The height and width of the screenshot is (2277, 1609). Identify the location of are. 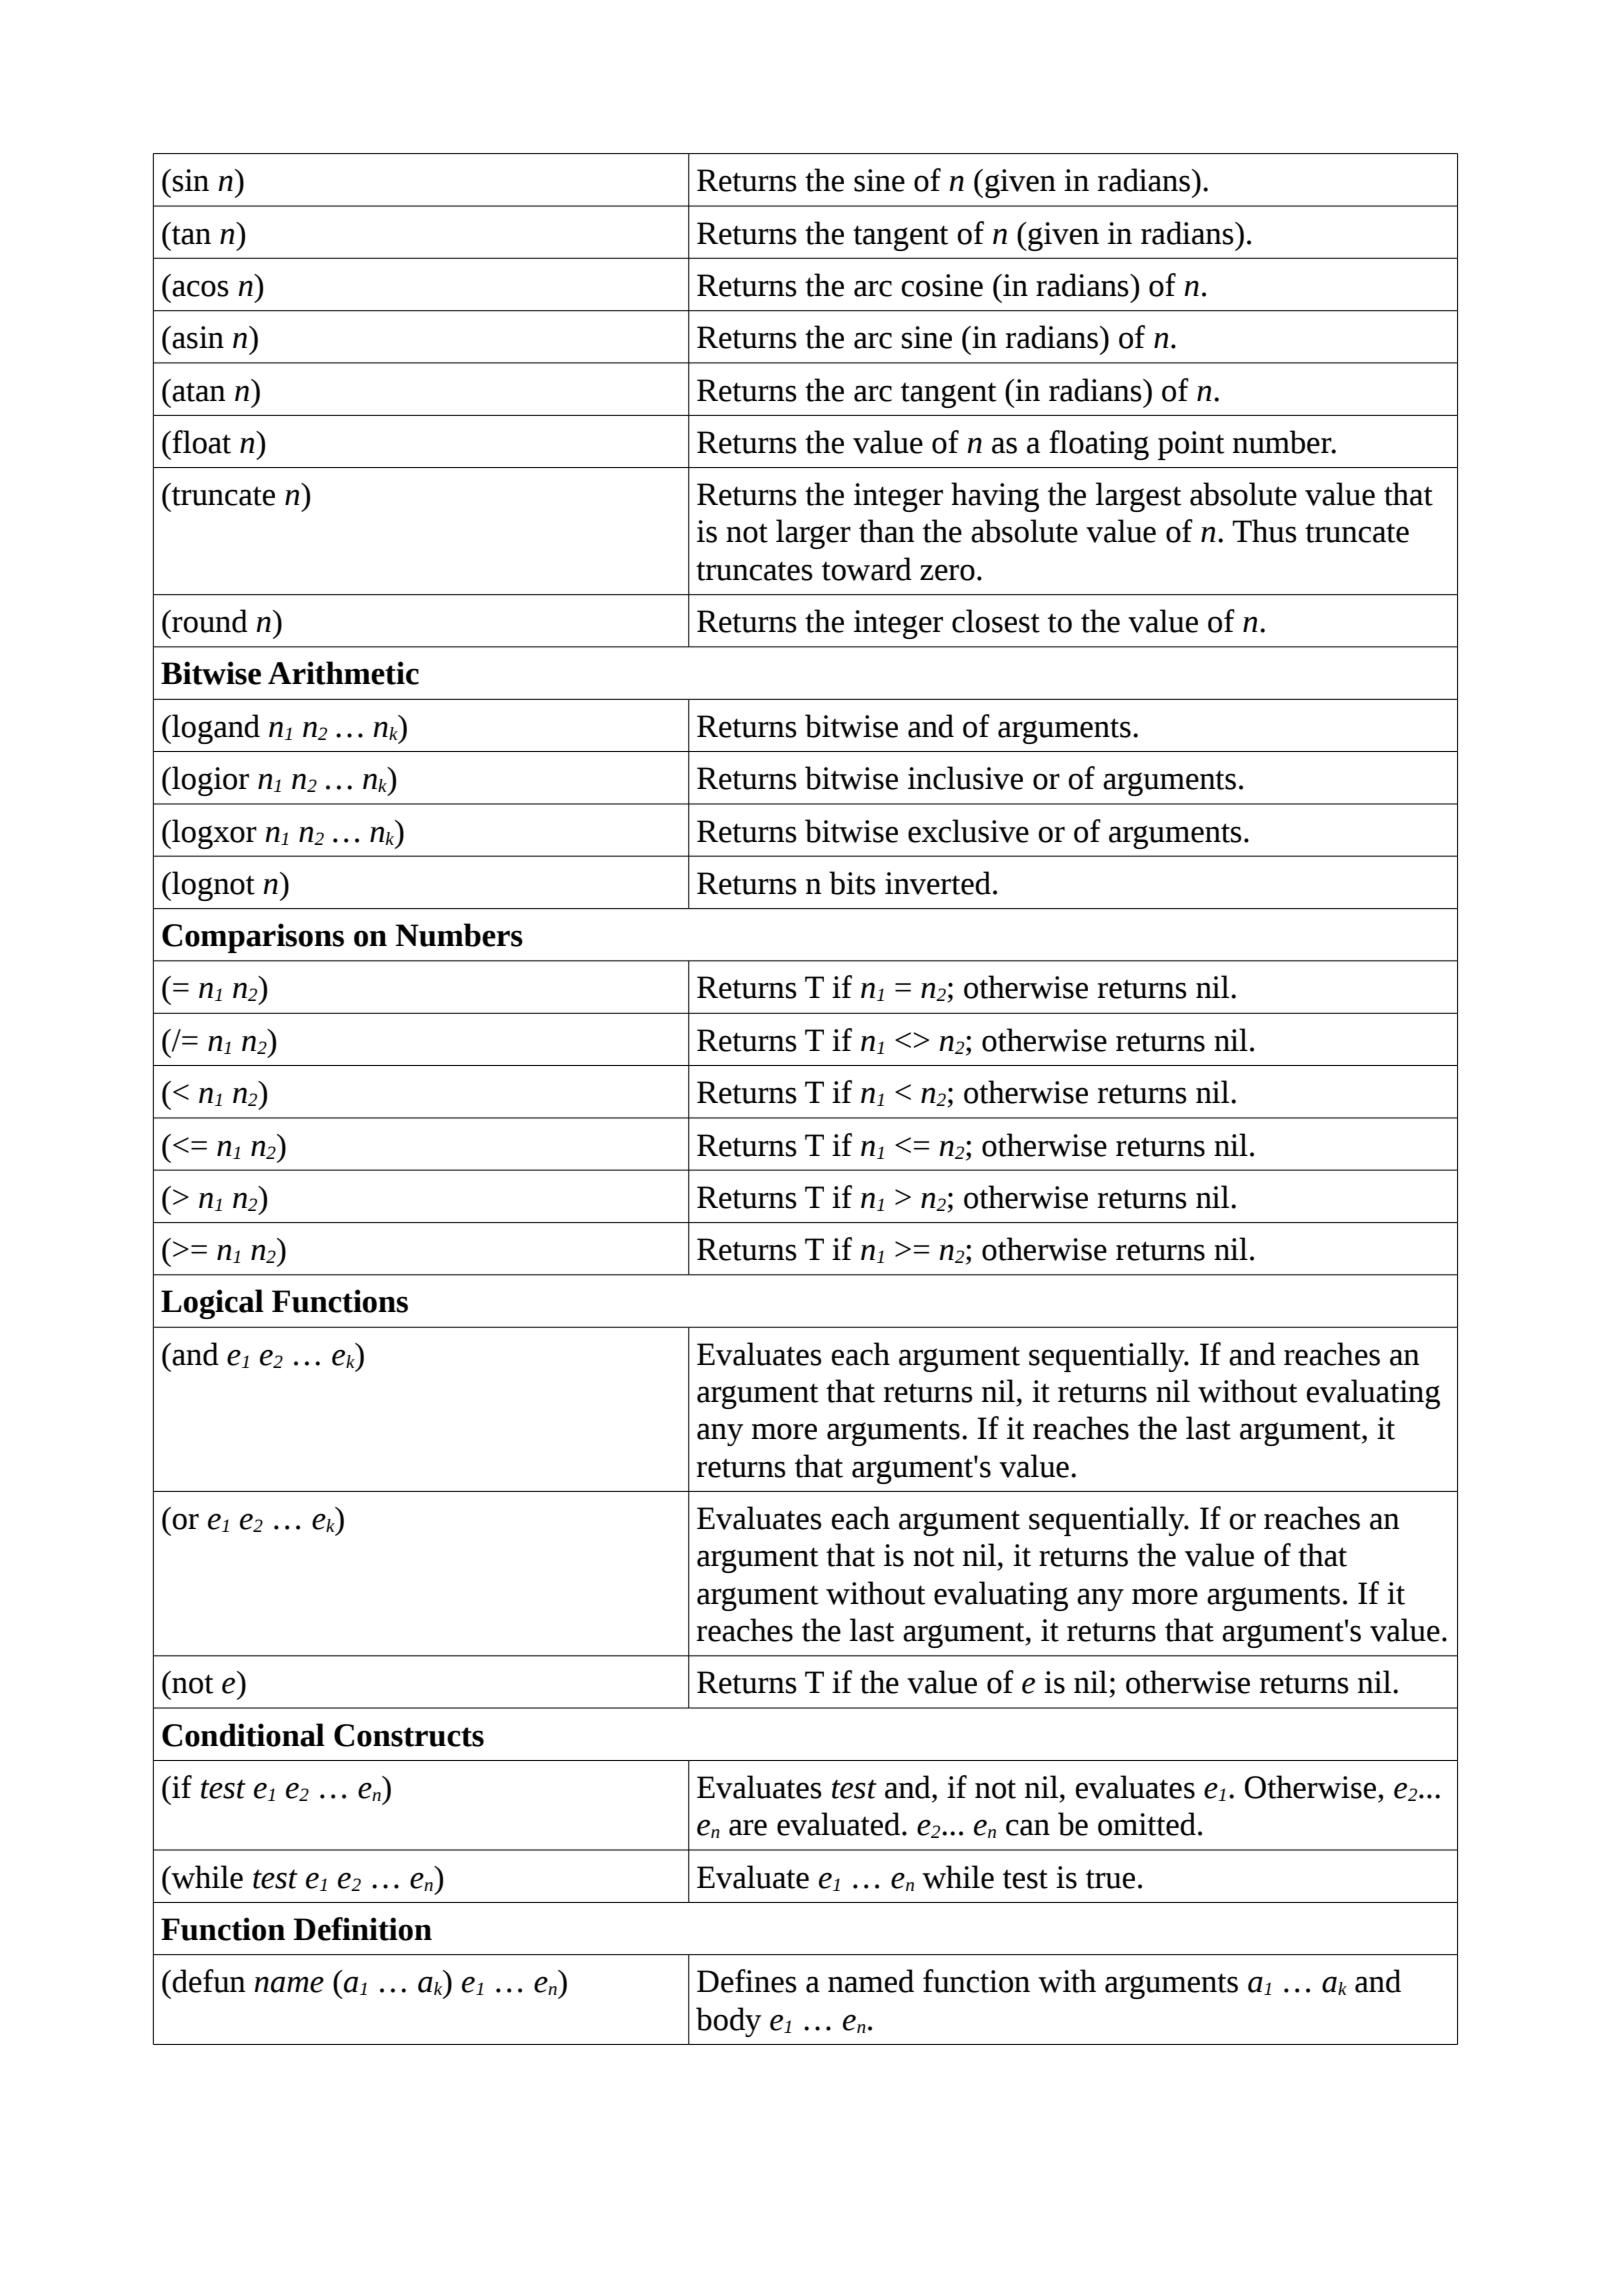
(748, 1827).
